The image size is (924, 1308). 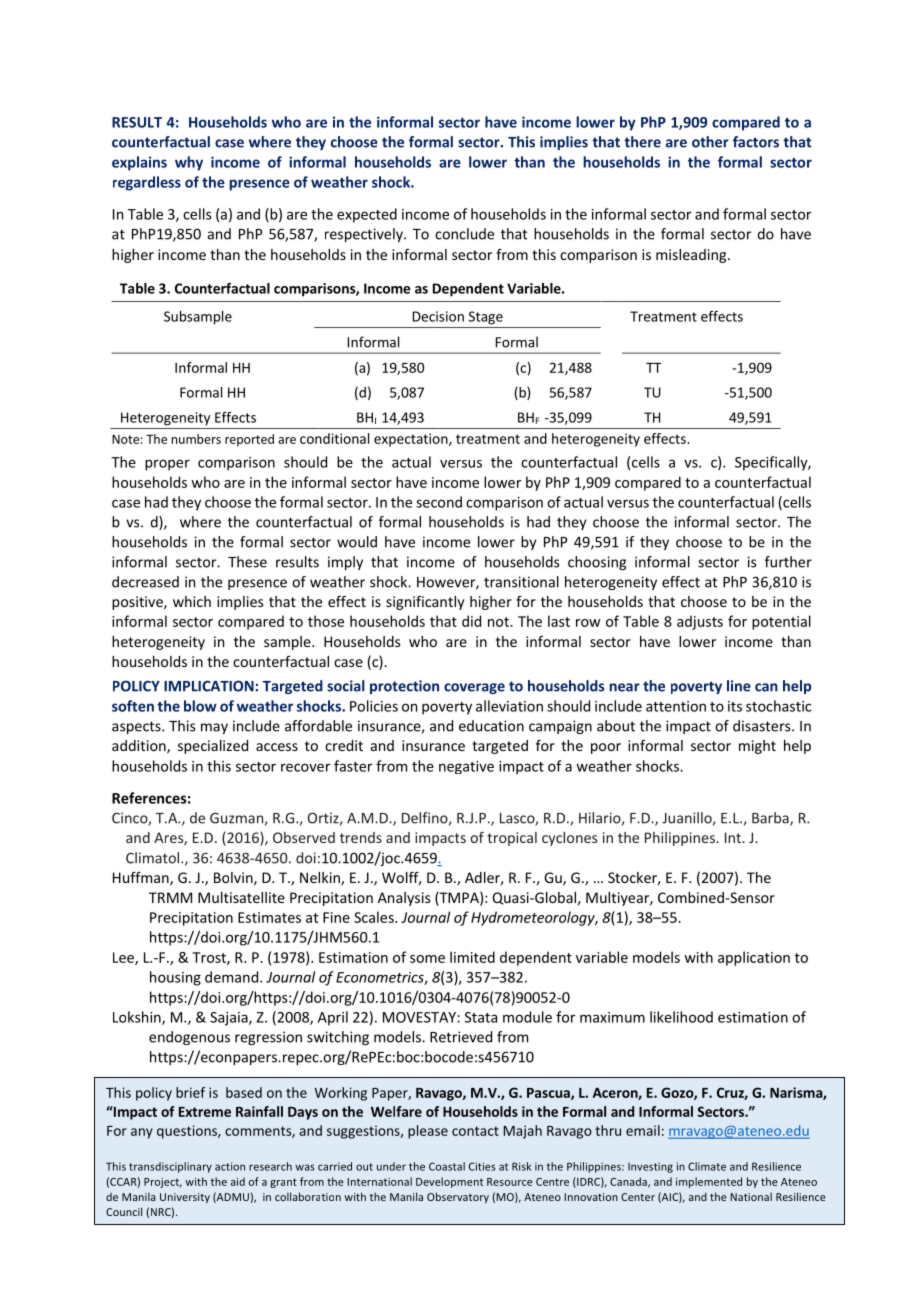 I want to click on implemented, so click(x=709, y=1182).
